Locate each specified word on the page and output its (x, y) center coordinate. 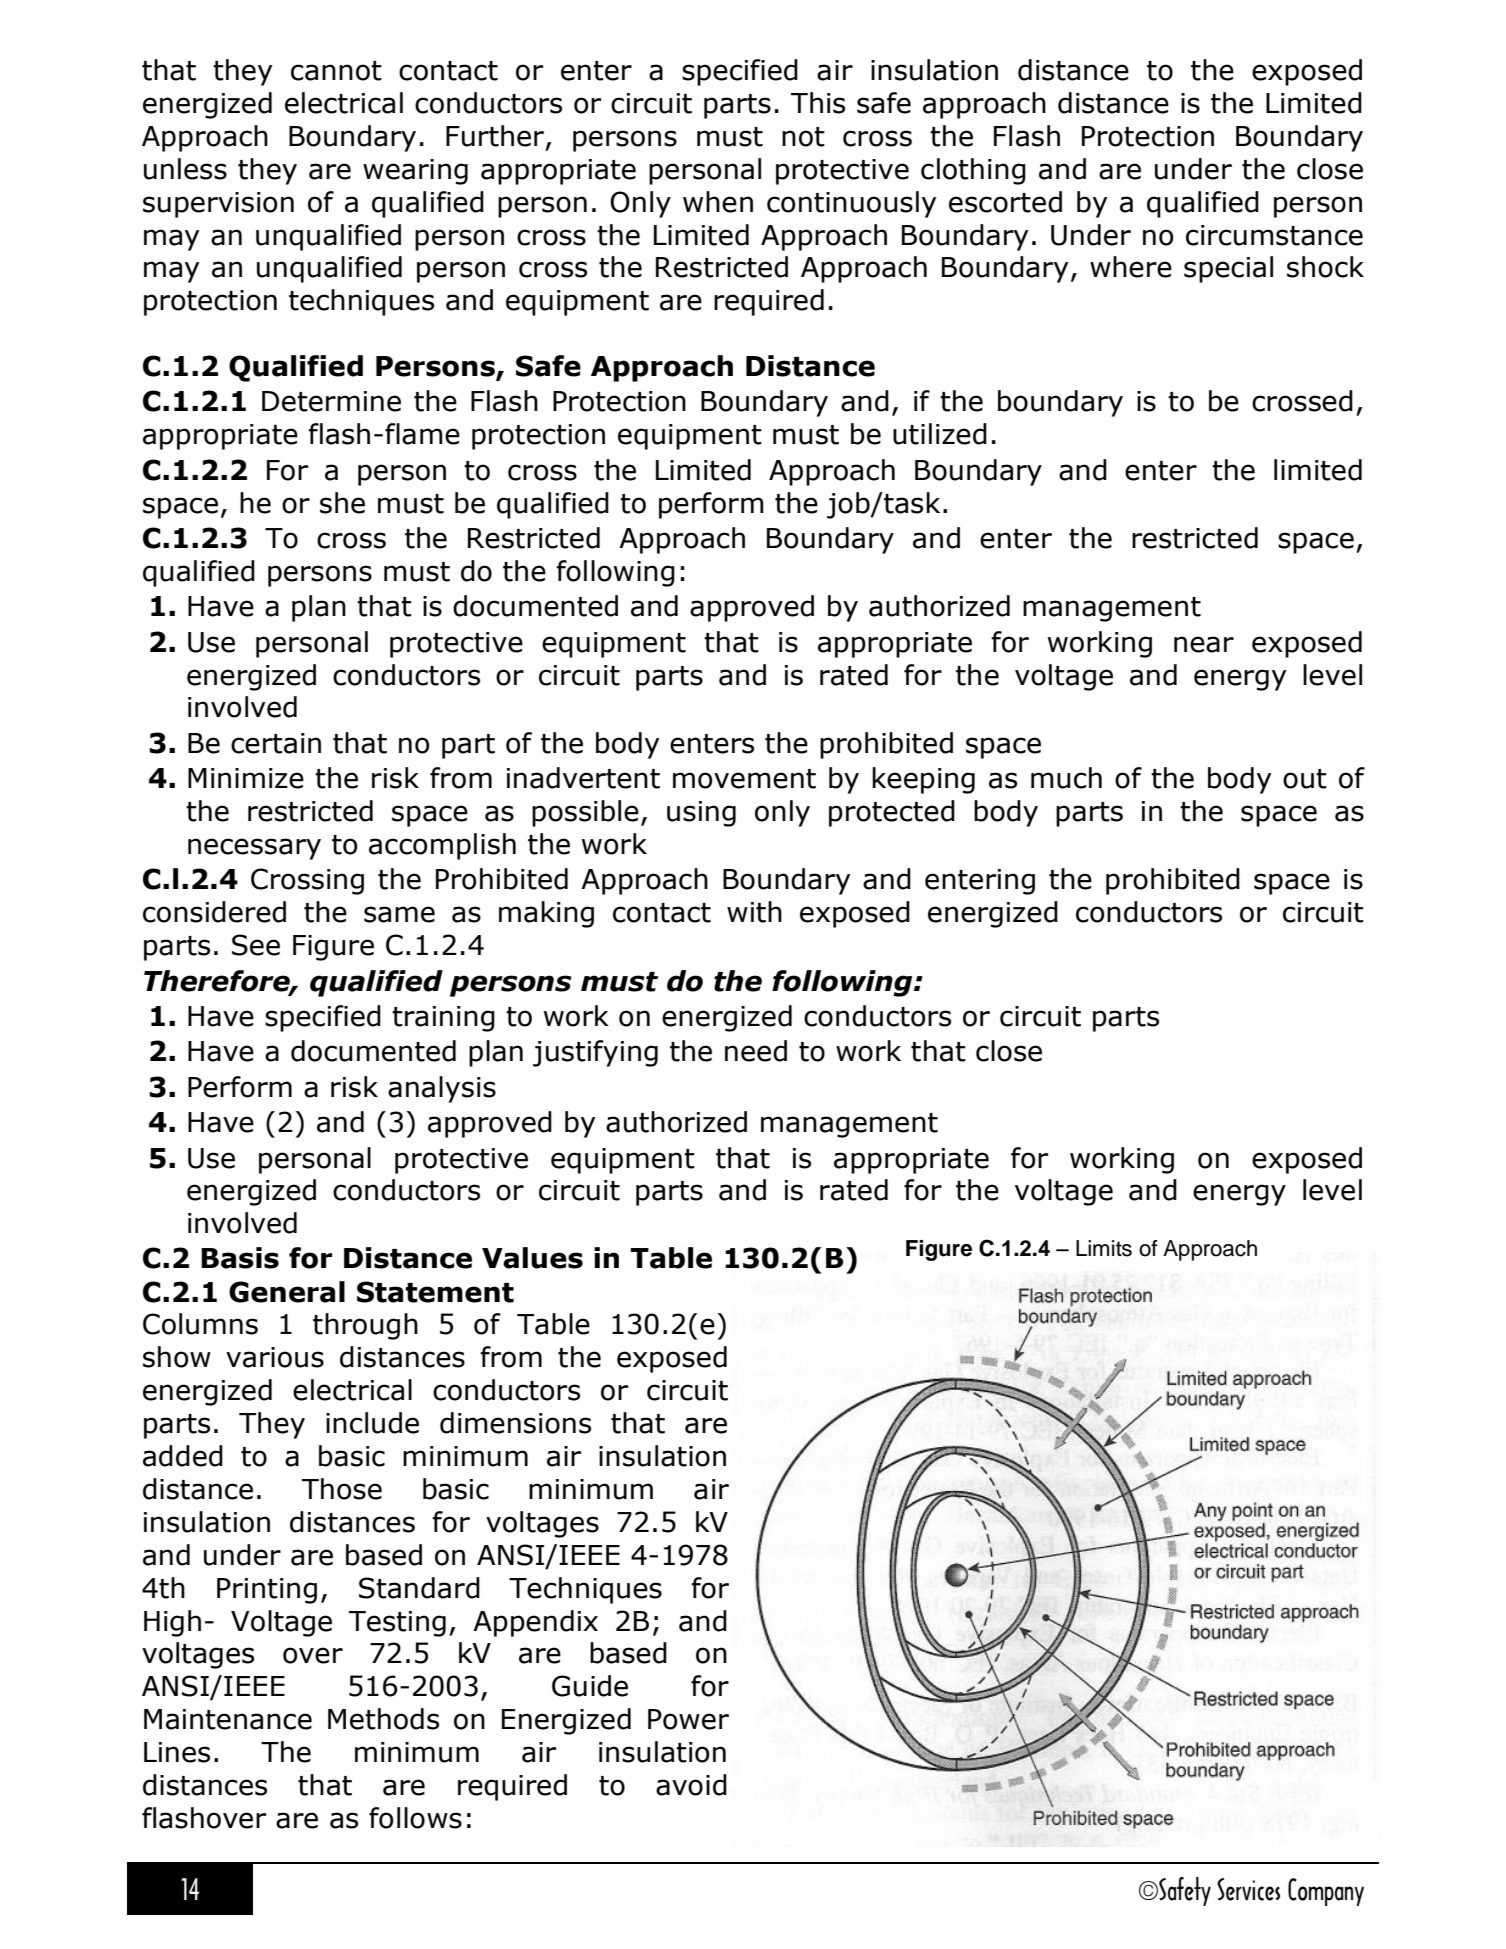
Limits (1104, 1248)
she (342, 503)
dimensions (515, 1423)
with (754, 912)
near (1204, 644)
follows (415, 1818)
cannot (336, 71)
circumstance (1274, 235)
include (372, 1423)
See (256, 945)
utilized (940, 434)
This (818, 103)
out (1305, 779)
